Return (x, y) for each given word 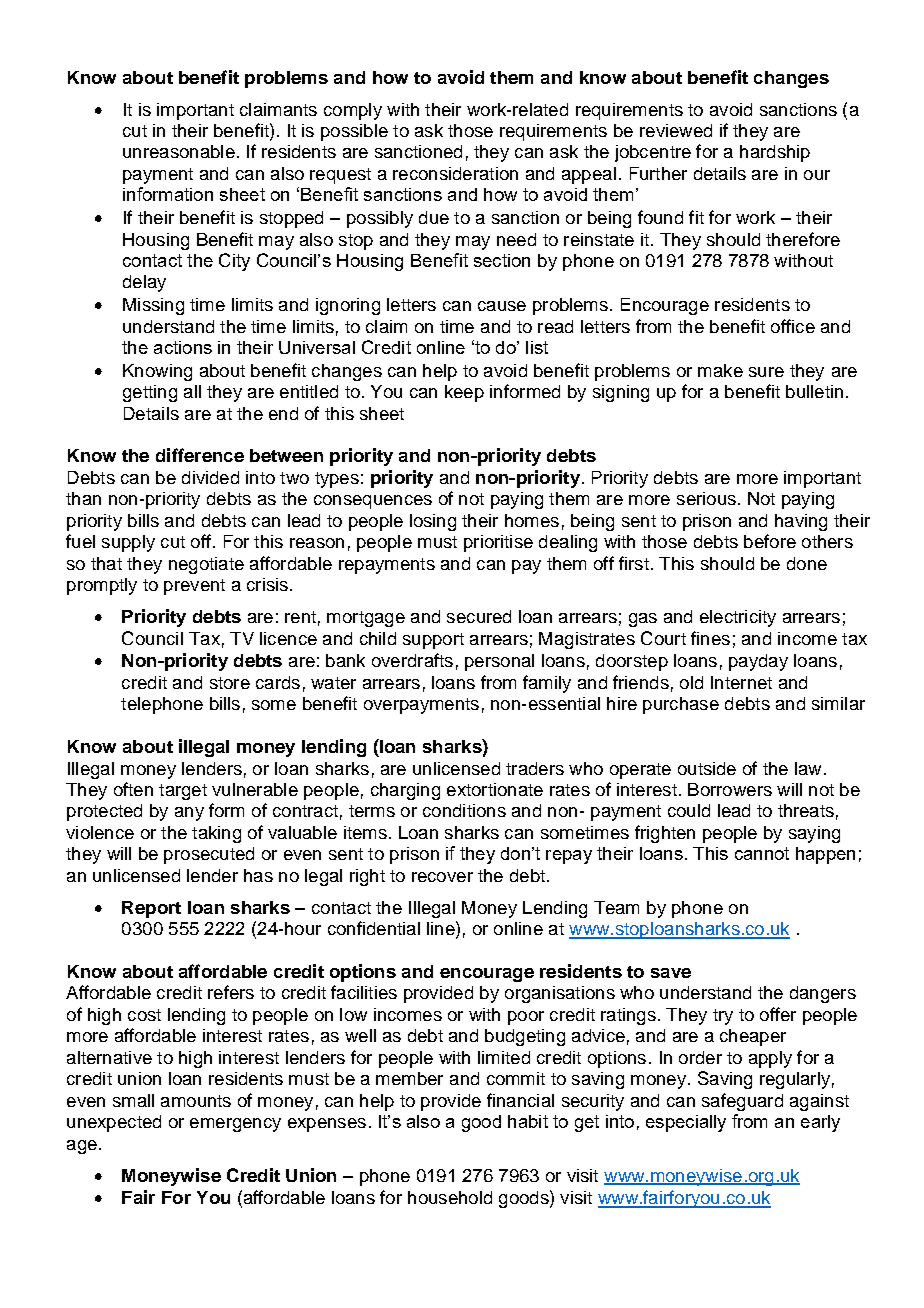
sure (766, 372)
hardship (775, 153)
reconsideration (455, 173)
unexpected (114, 1123)
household (450, 1197)
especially (686, 1123)
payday (758, 662)
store (230, 683)
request (340, 176)
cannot (762, 853)
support (433, 641)
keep (464, 393)
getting (150, 393)
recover (442, 877)
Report (151, 909)
